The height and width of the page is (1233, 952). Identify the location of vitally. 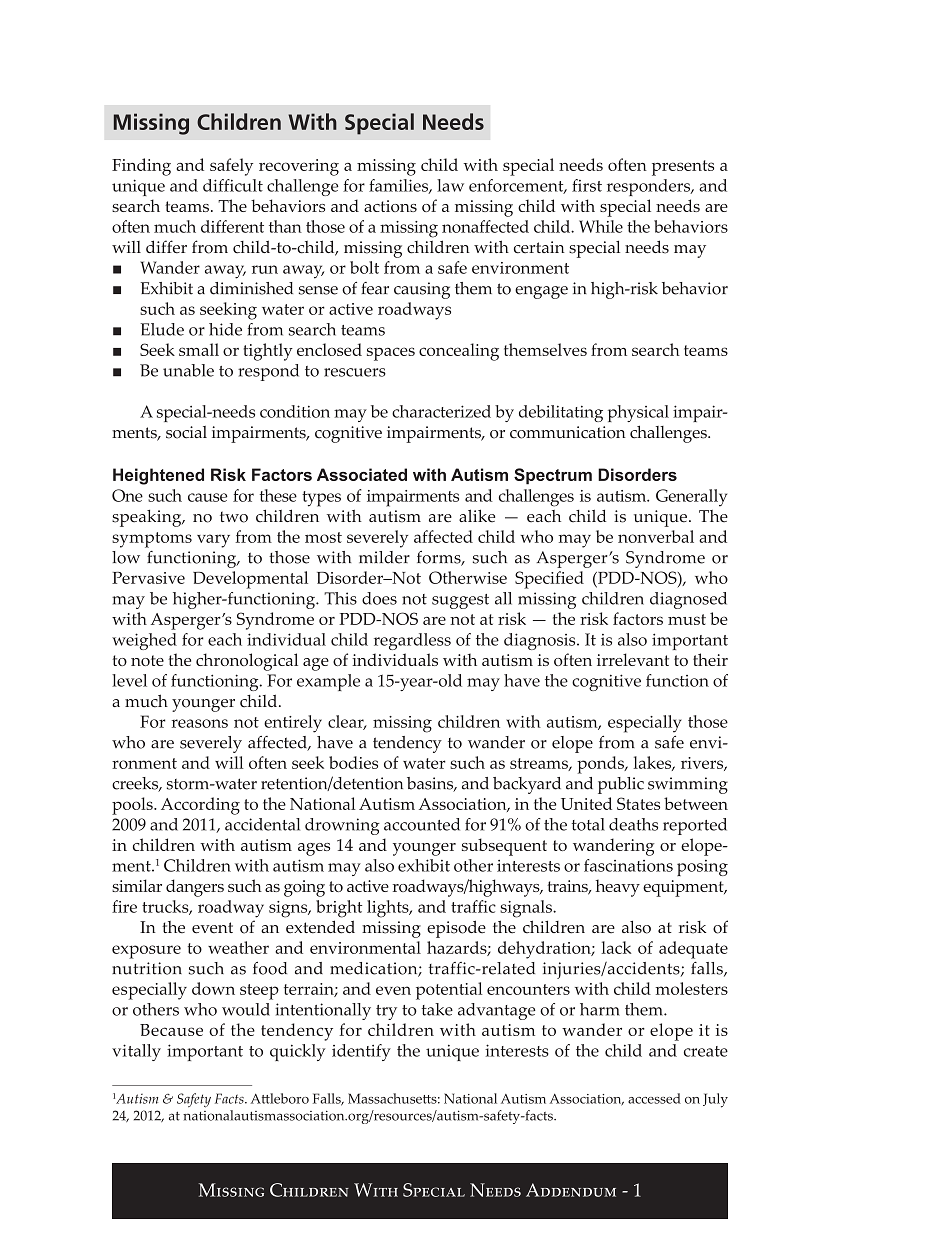
(136, 1052).
